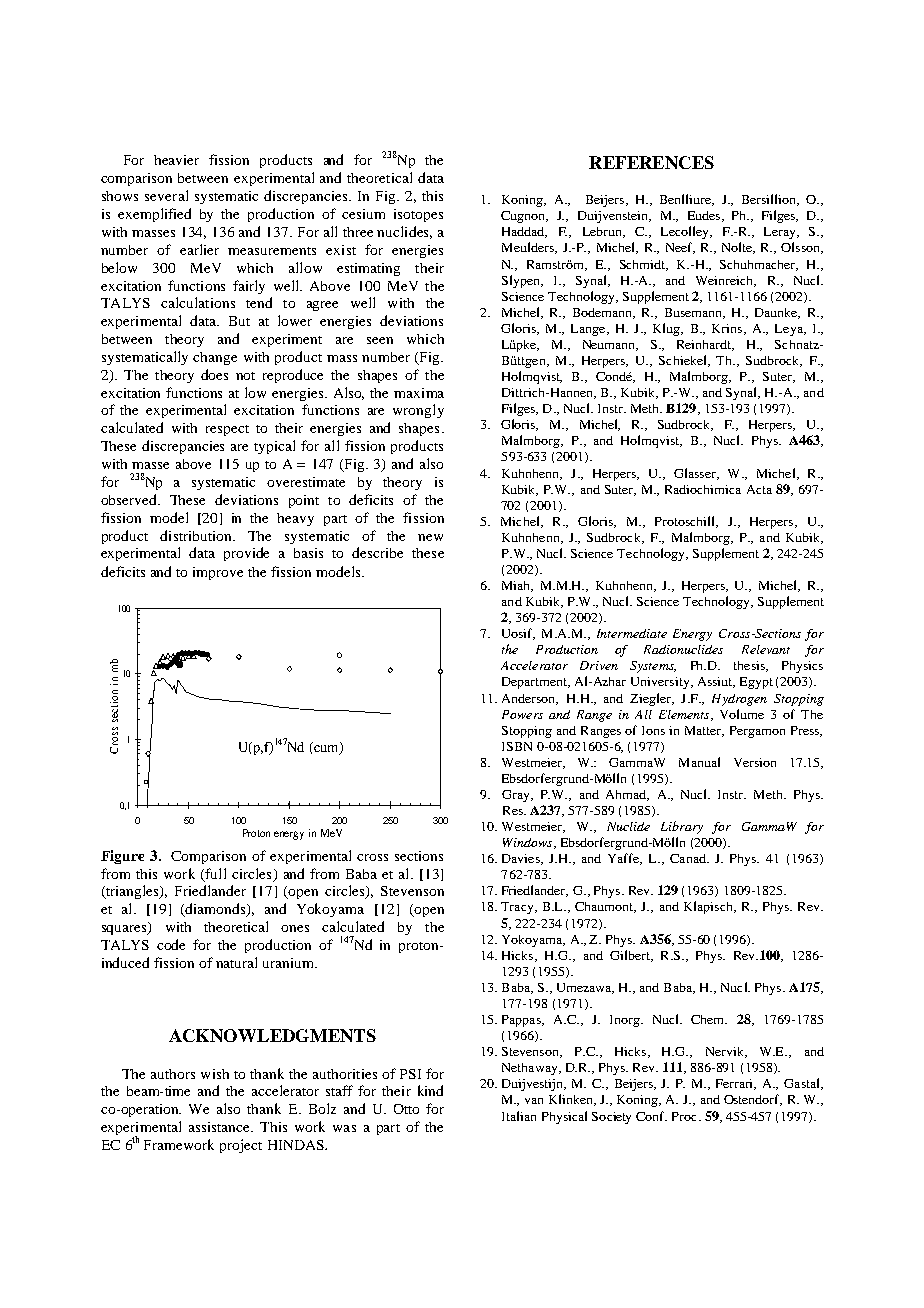  I want to click on assistance, so click(220, 1127).
